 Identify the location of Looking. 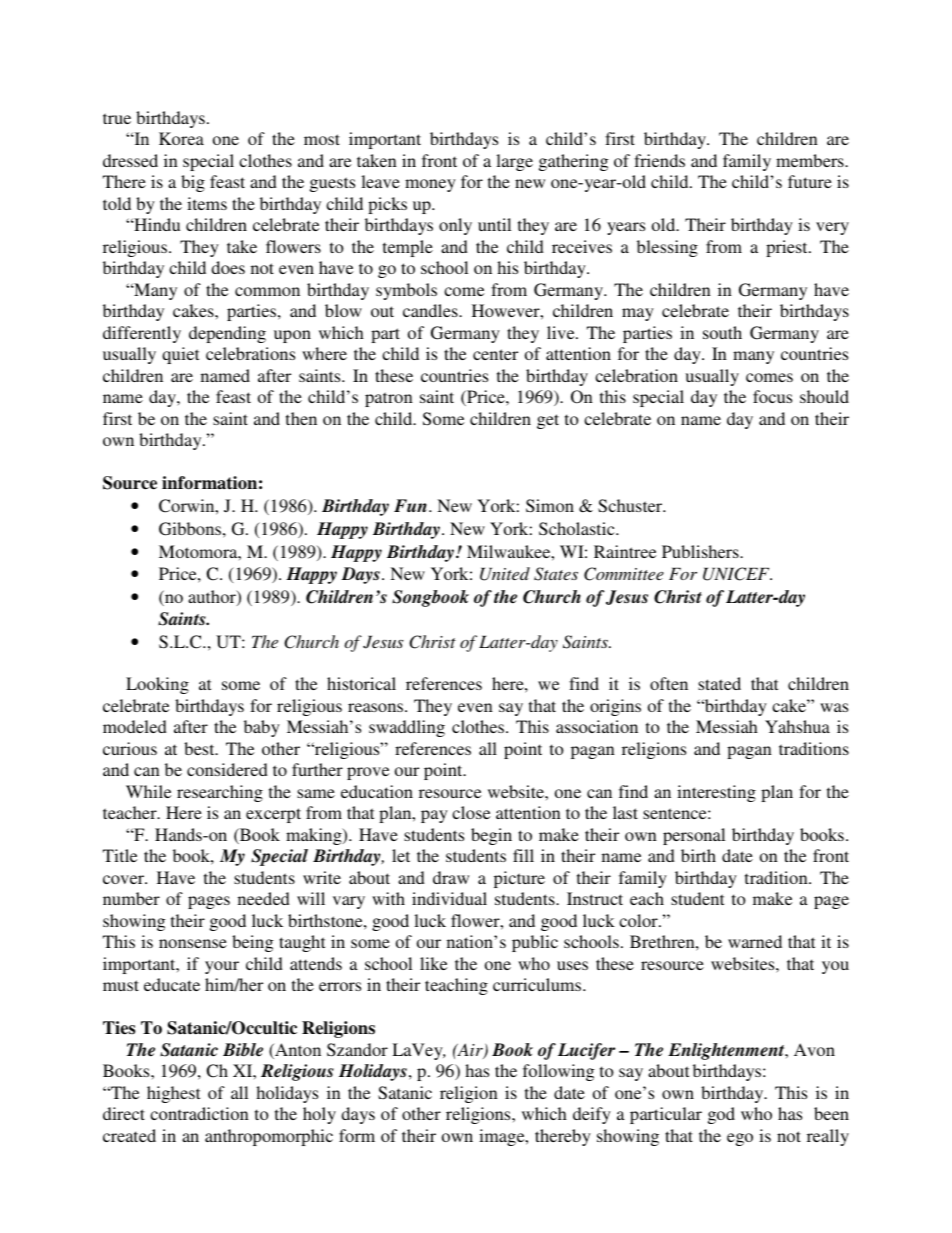
(157, 685).
